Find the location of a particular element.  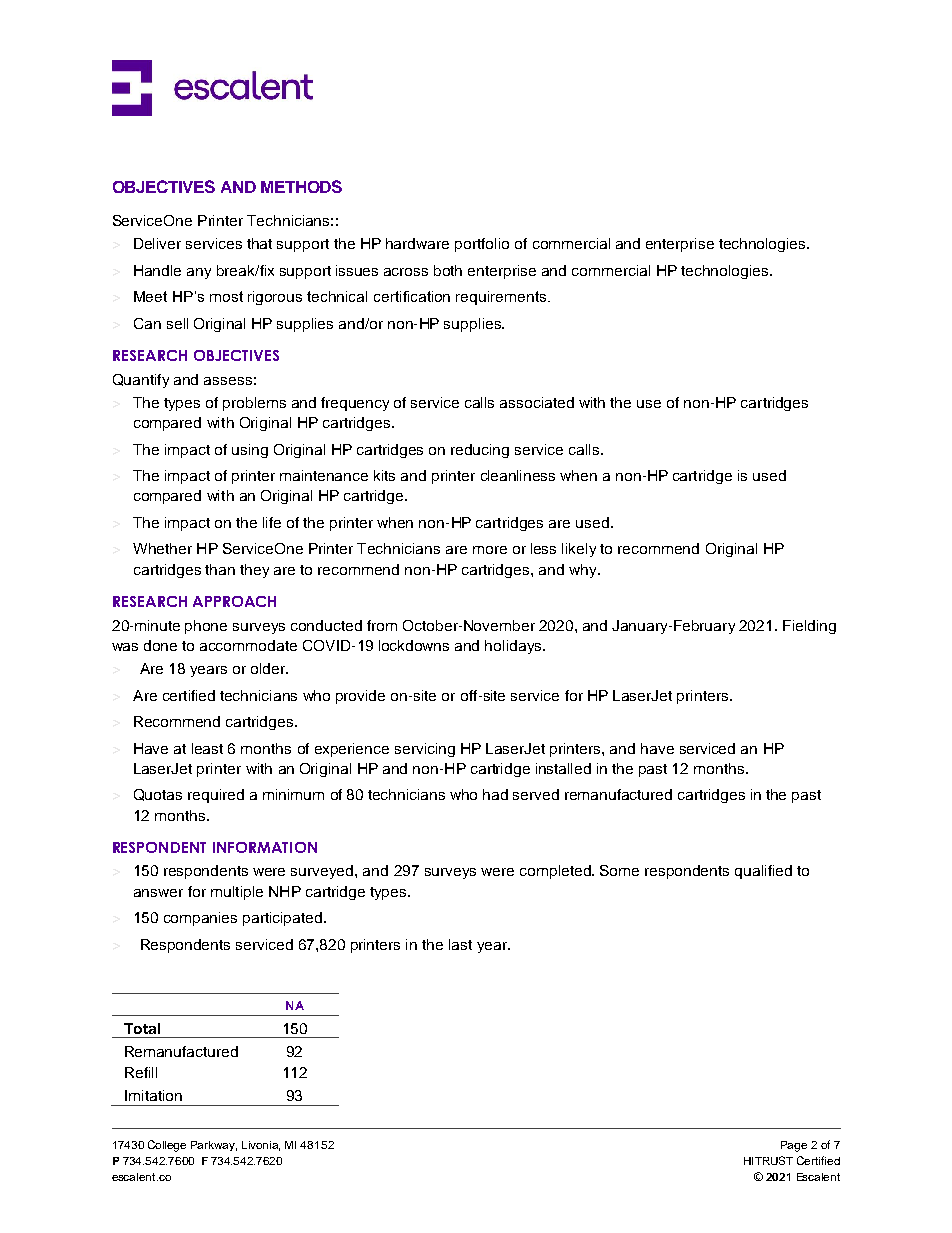

reducing is located at coordinates (480, 451).
